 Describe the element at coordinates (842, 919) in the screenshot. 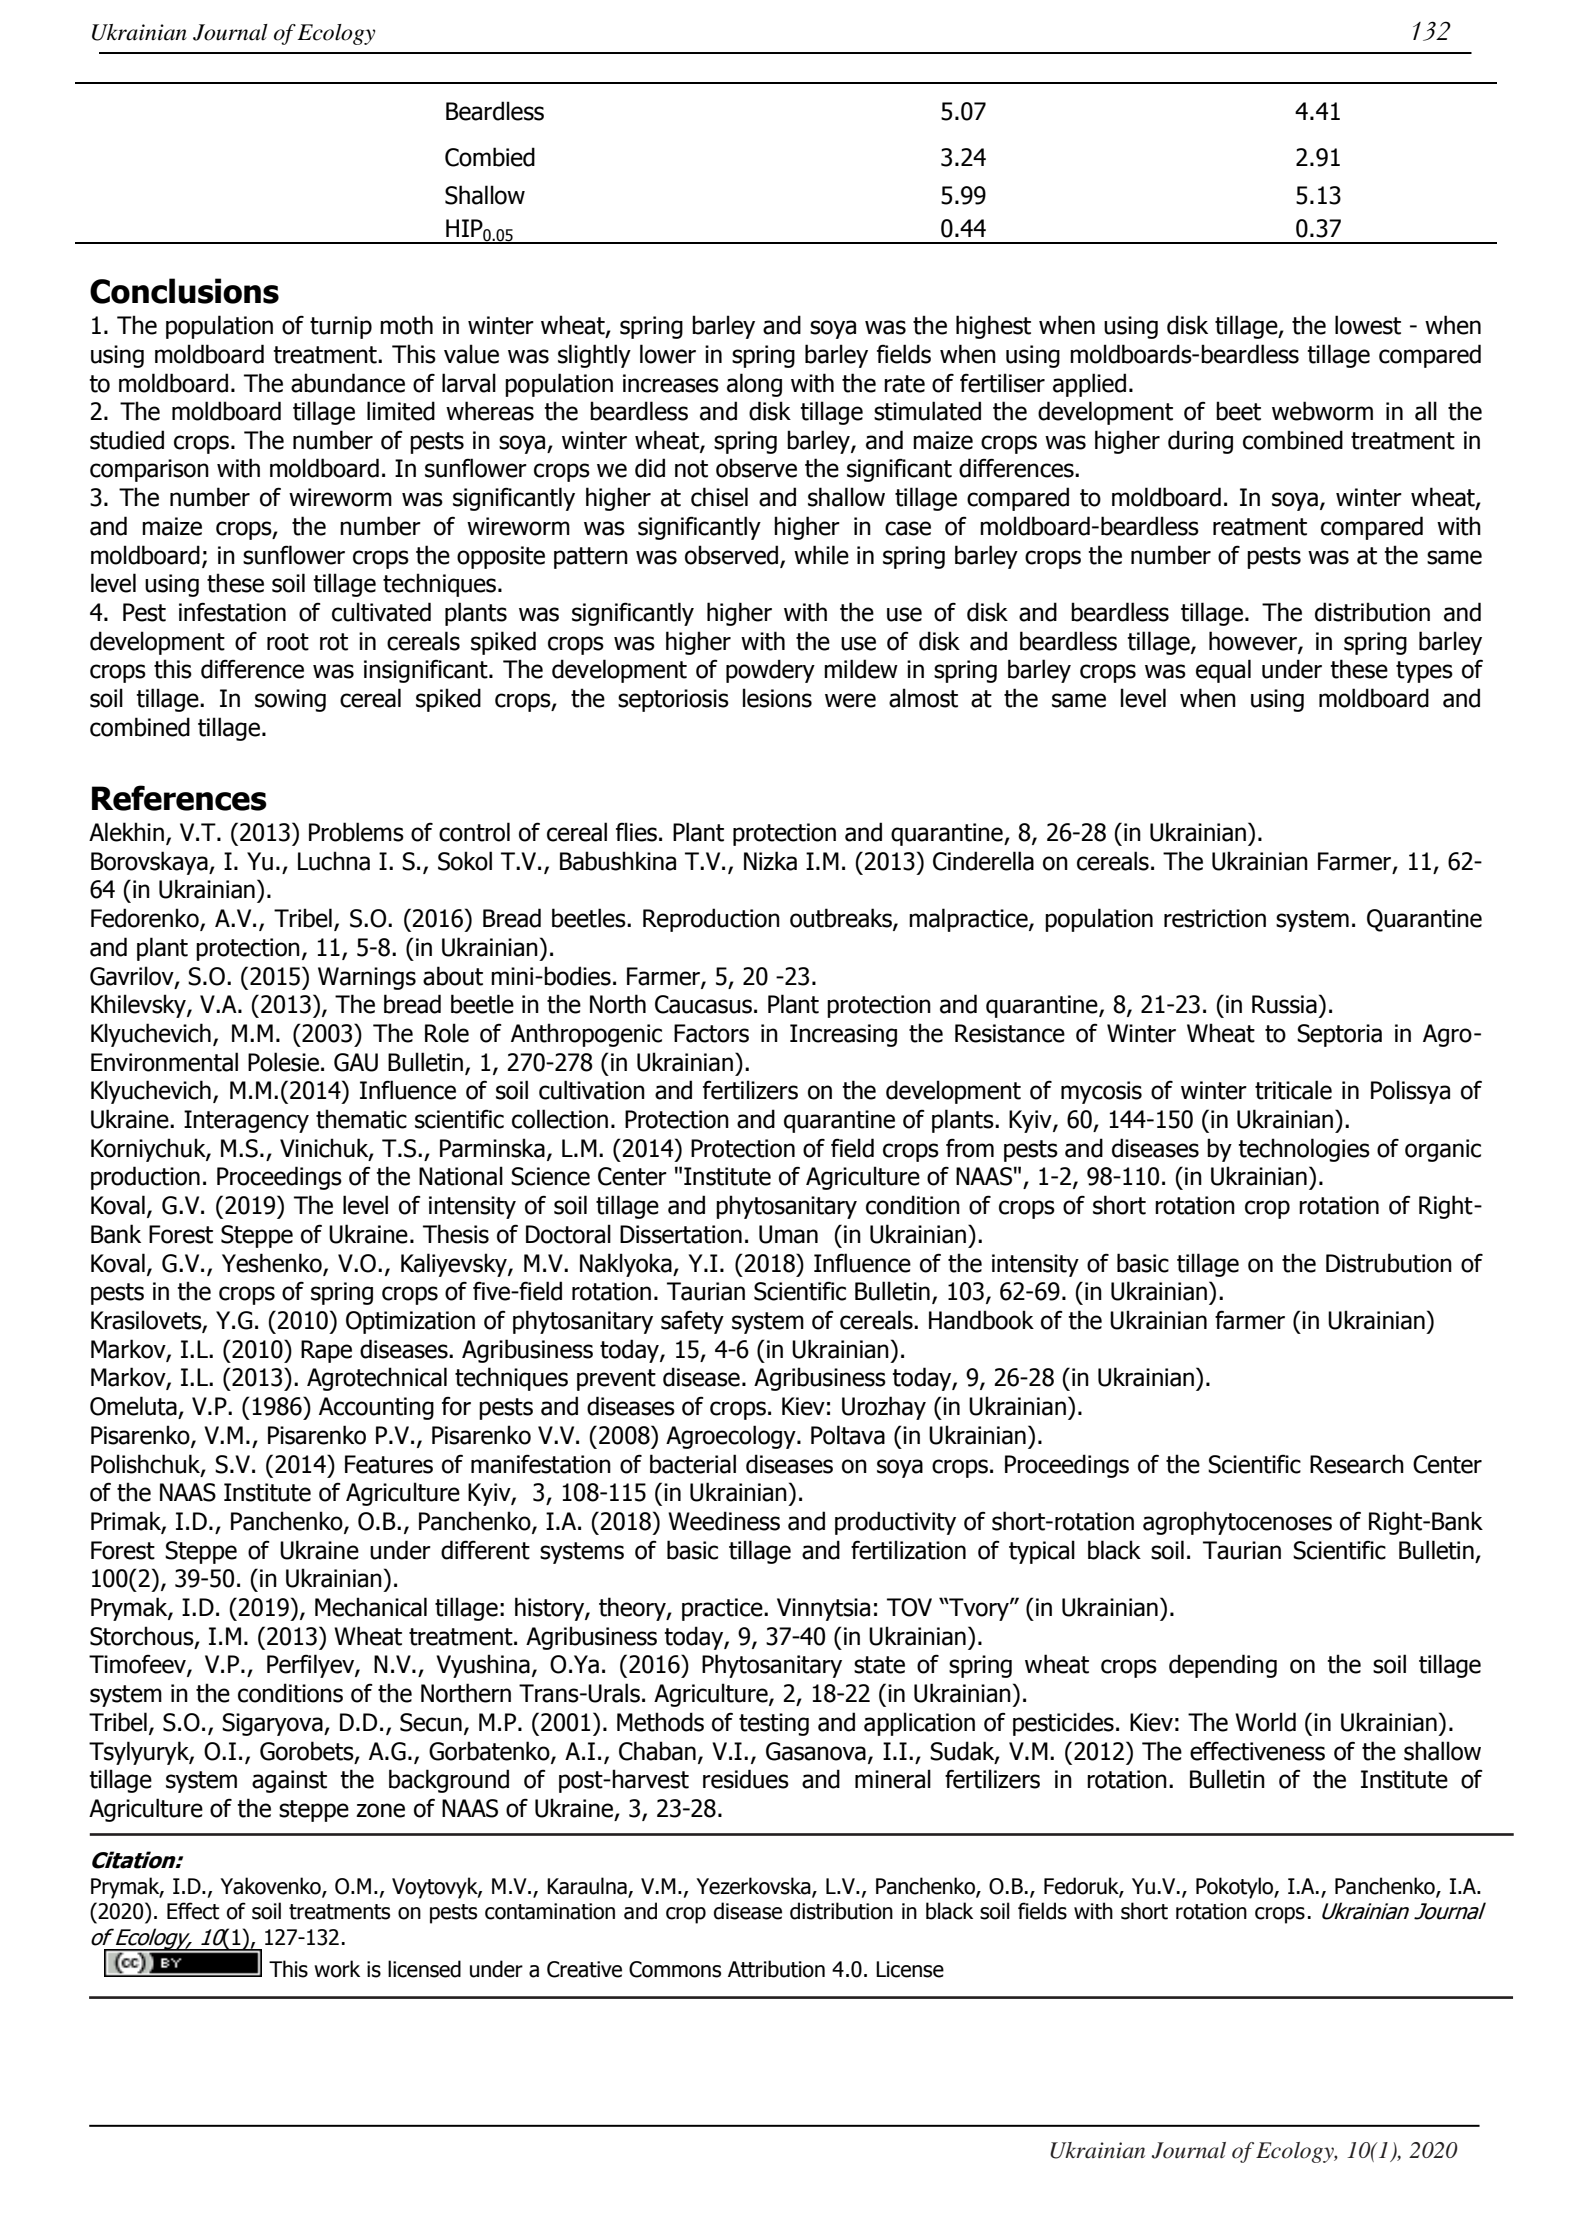

I see `outbreaks` at that location.
